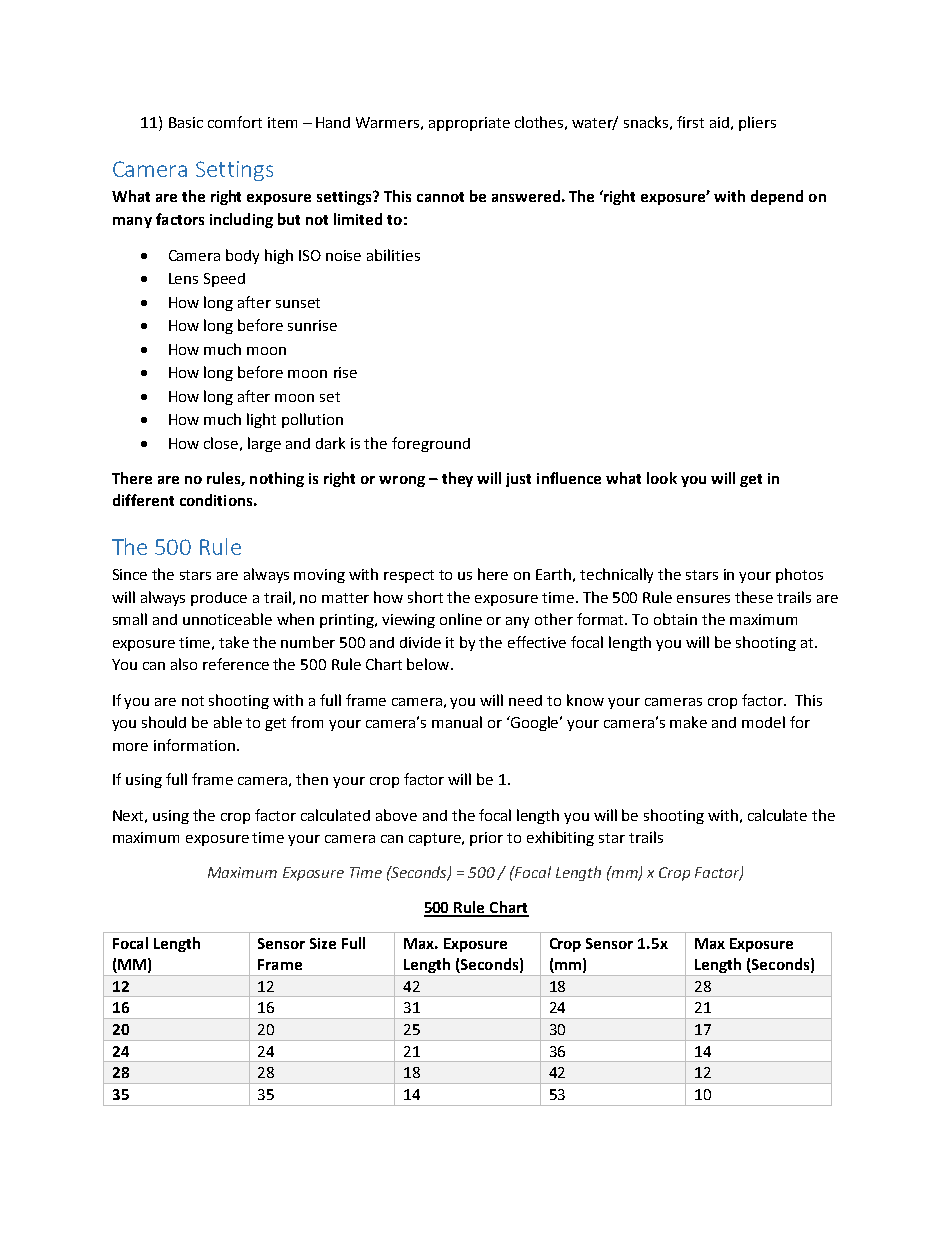 This page has width=952, height=1233. Describe the element at coordinates (236, 664) in the page. I see `reference` at that location.
